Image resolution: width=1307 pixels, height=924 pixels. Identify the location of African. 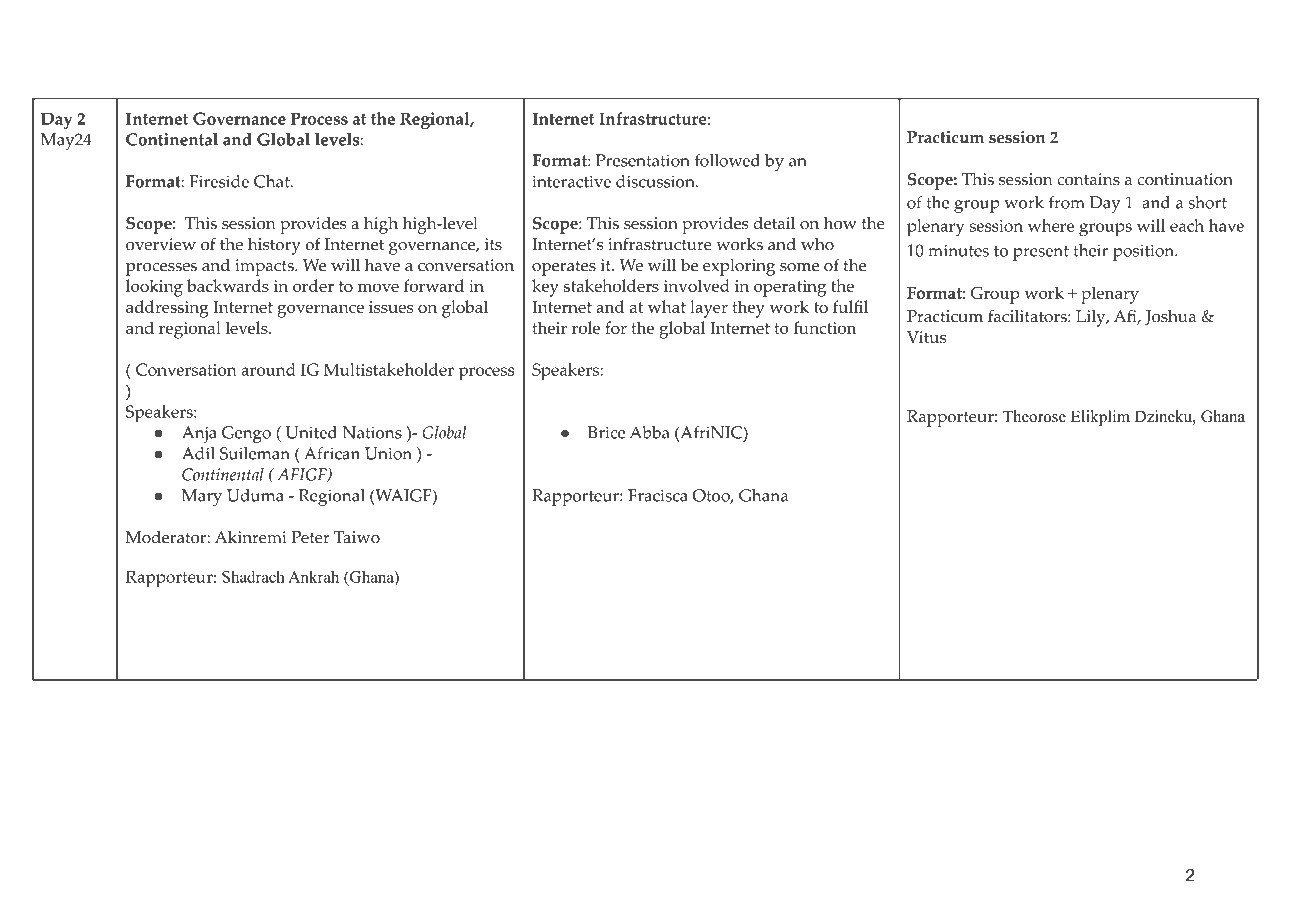
(332, 453).
